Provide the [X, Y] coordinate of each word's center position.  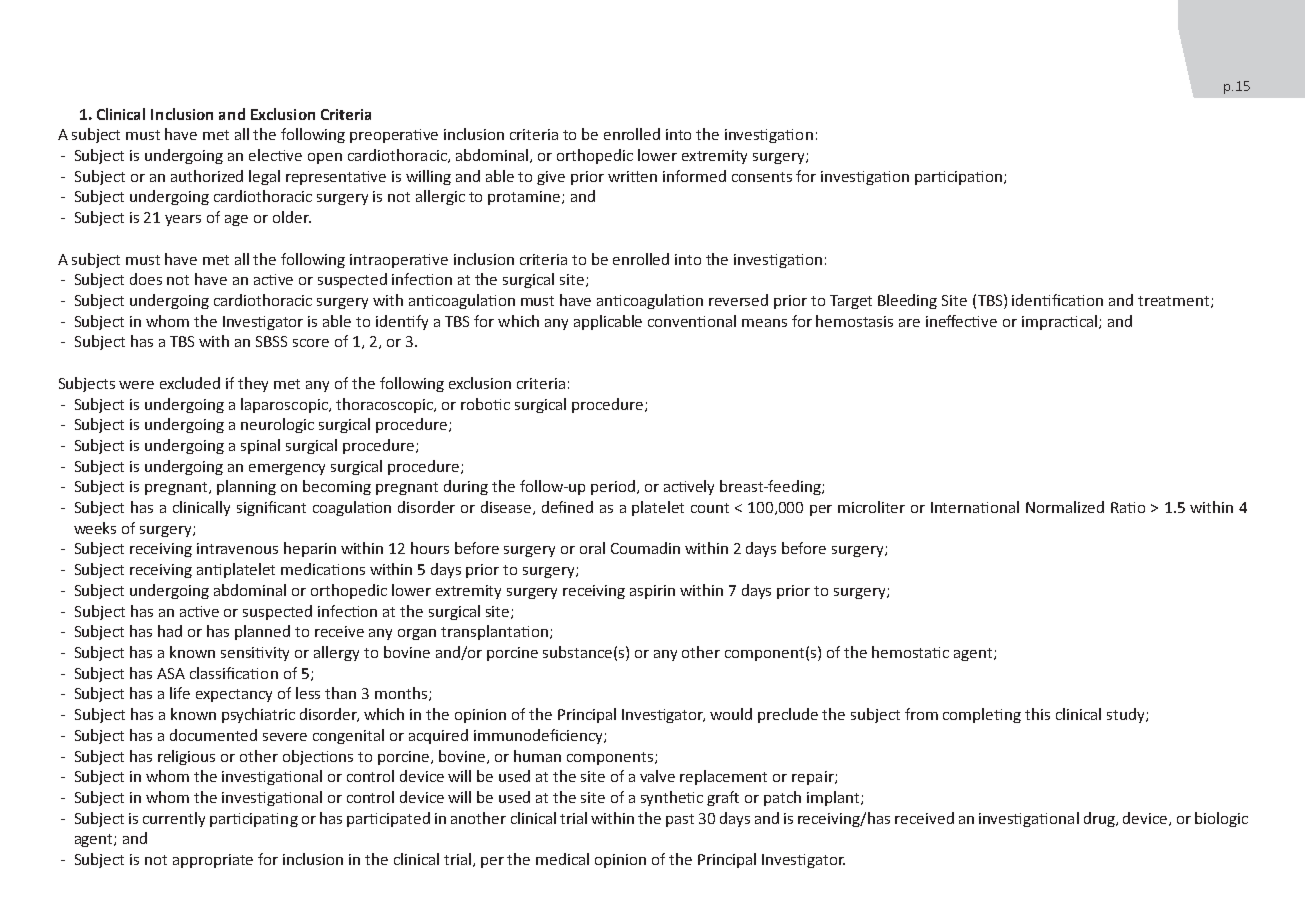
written [632, 176]
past [680, 820]
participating [254, 820]
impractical [1059, 322]
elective [275, 155]
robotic [485, 404]
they [253, 384]
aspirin [652, 592]
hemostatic [910, 652]
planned [262, 632]
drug [1100, 819]
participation [958, 178]
